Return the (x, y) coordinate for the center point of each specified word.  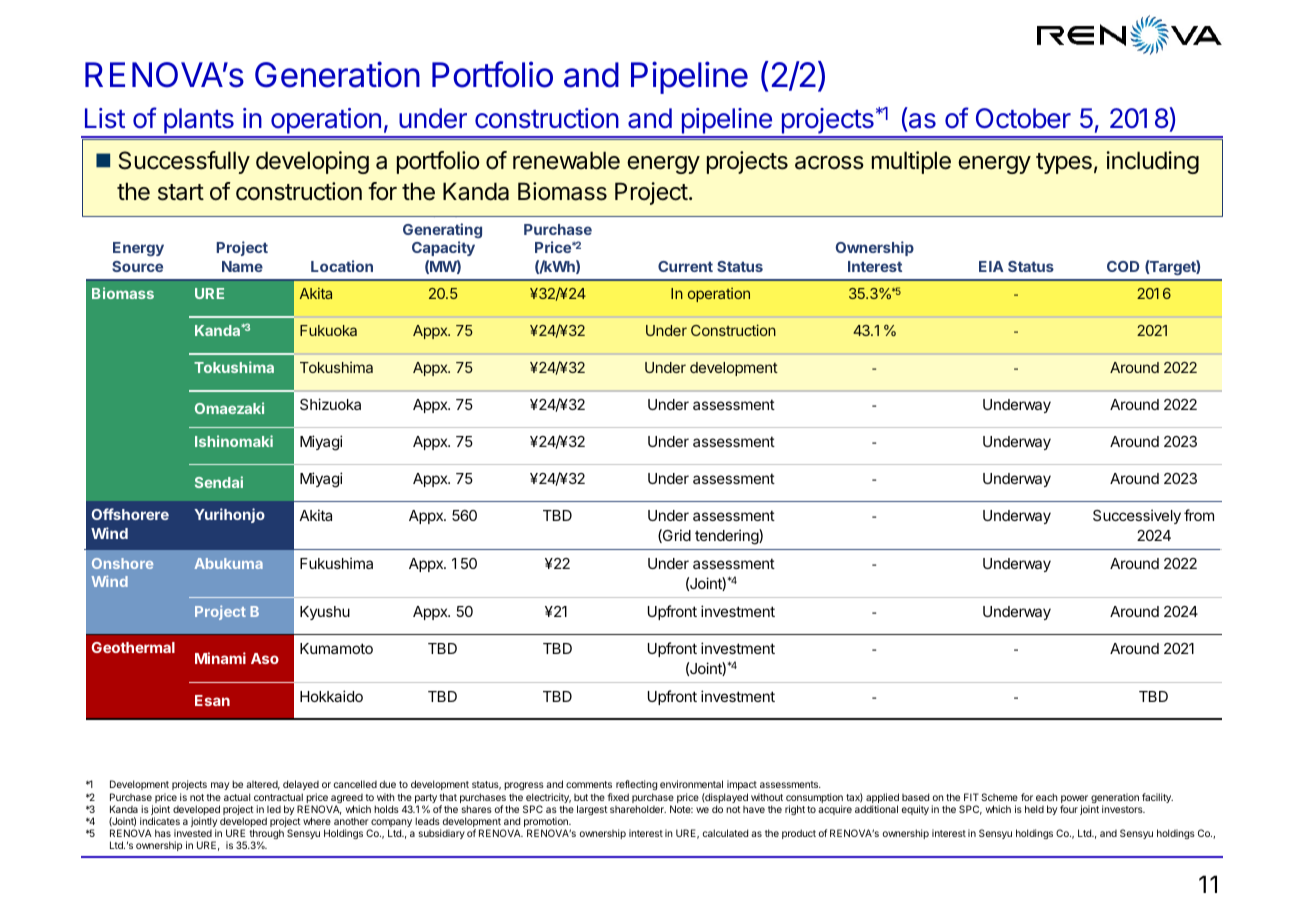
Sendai (219, 482)
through (266, 835)
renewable (566, 160)
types (1064, 163)
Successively (1137, 516)
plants (198, 122)
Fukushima (336, 563)
